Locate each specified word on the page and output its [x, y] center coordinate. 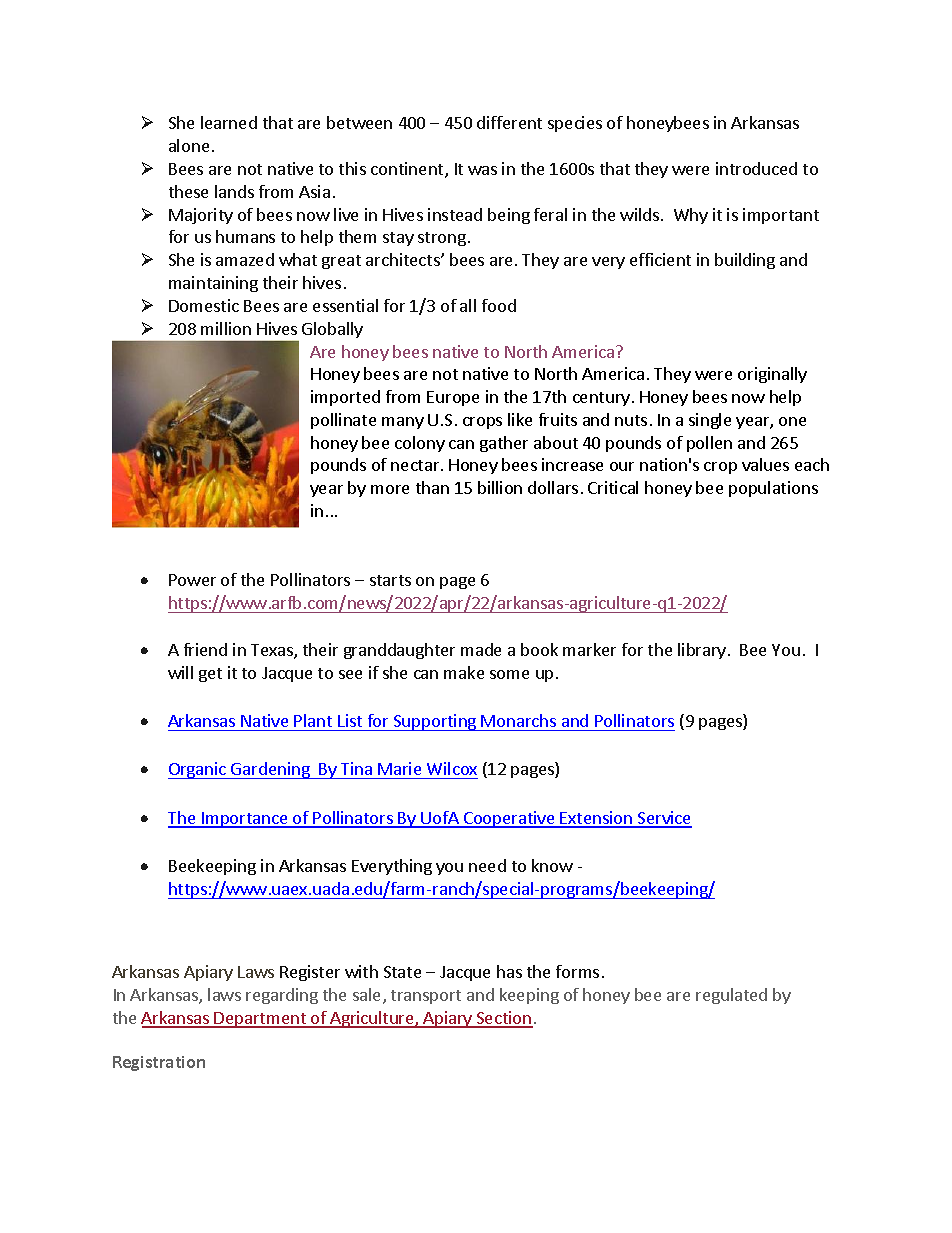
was [482, 170]
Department [260, 1020]
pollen [709, 444]
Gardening [270, 770]
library [702, 651]
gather [504, 444]
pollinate [343, 421]
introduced [756, 168]
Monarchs [518, 720]
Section [504, 1019]
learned [229, 122]
